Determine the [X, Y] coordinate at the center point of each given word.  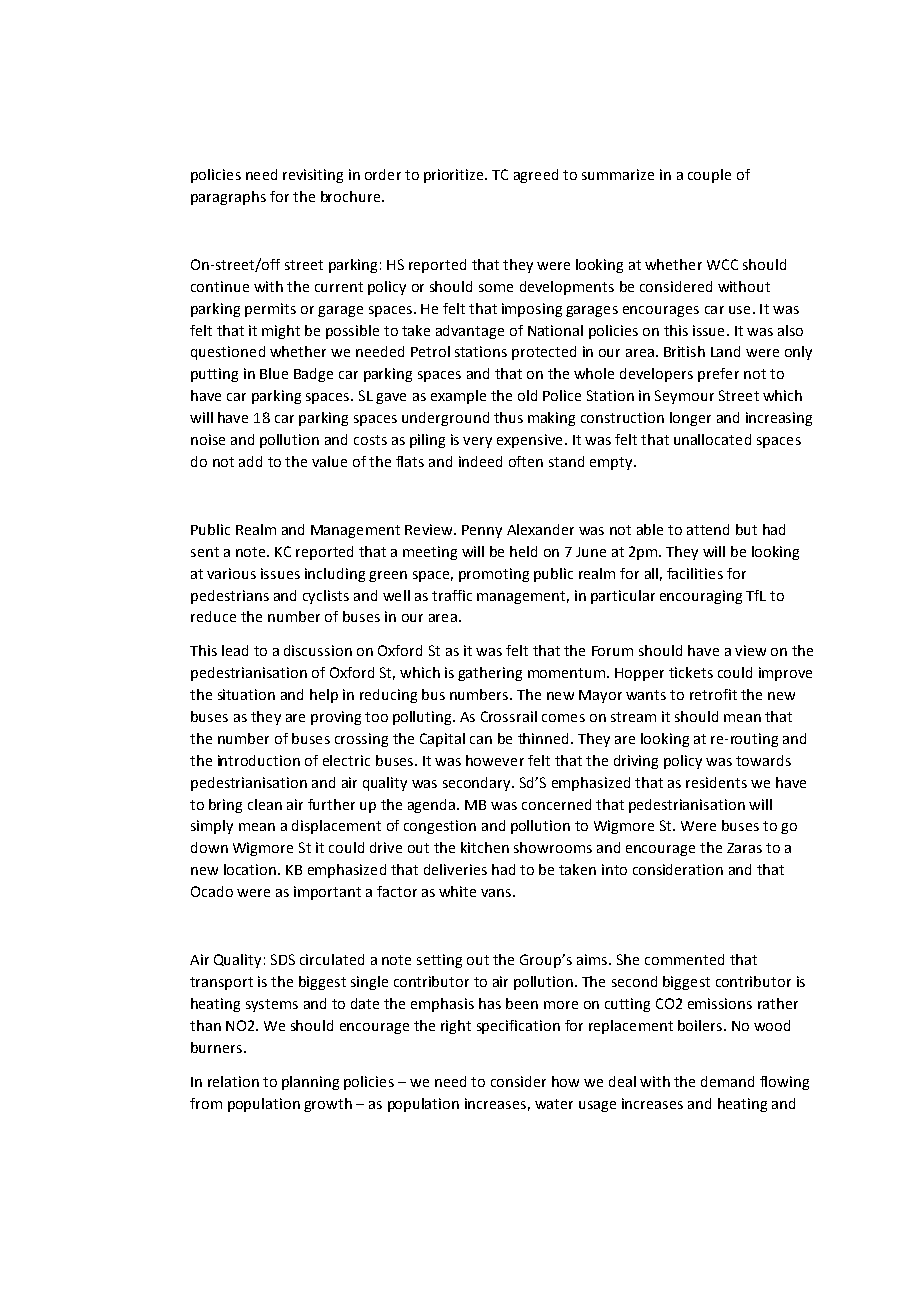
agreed [536, 176]
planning [310, 1083]
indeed [480, 461]
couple [709, 176]
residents [716, 782]
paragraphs [228, 198]
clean [265, 804]
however [495, 760]
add [250, 461]
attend [708, 529]
